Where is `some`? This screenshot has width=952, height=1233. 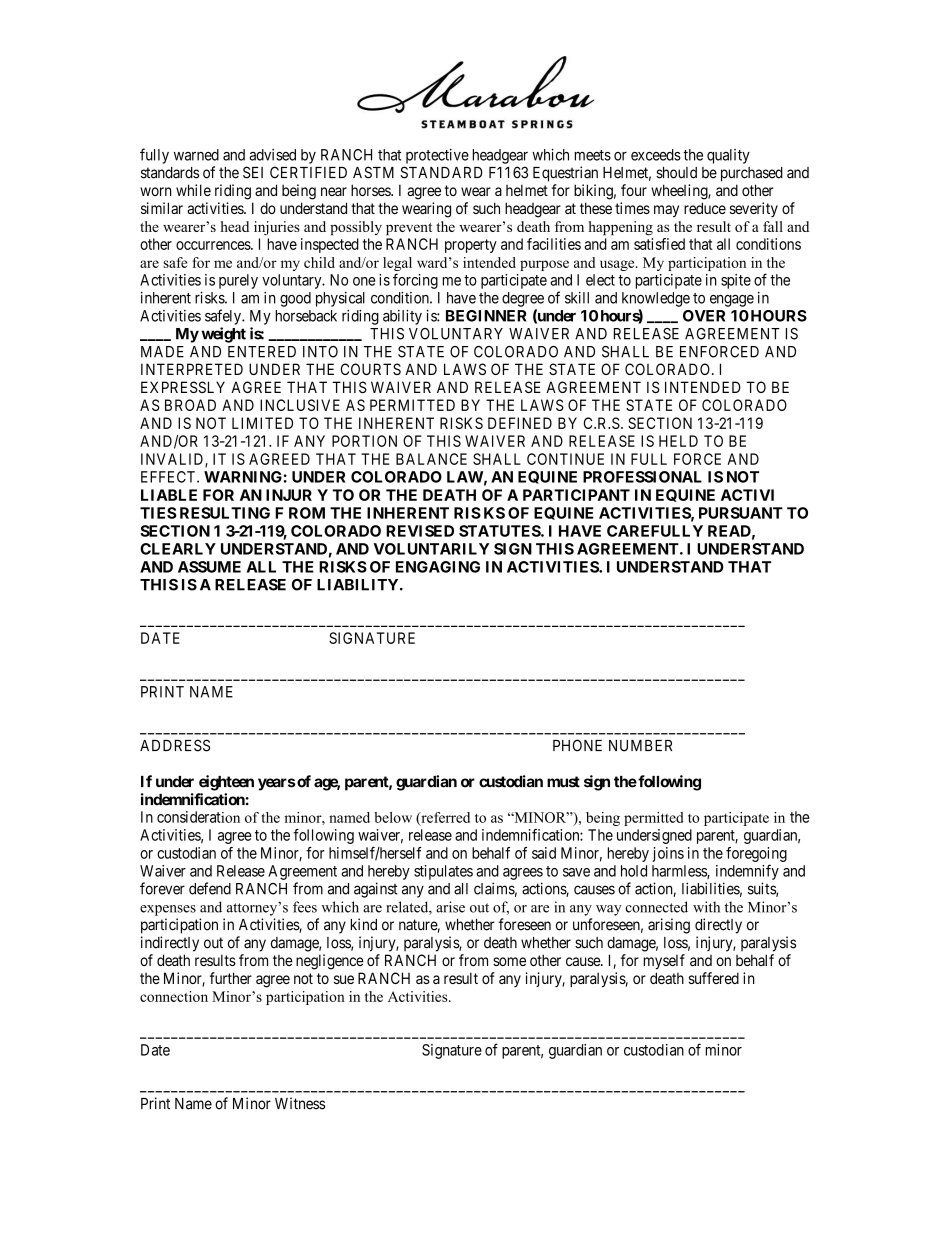 some is located at coordinates (509, 961).
